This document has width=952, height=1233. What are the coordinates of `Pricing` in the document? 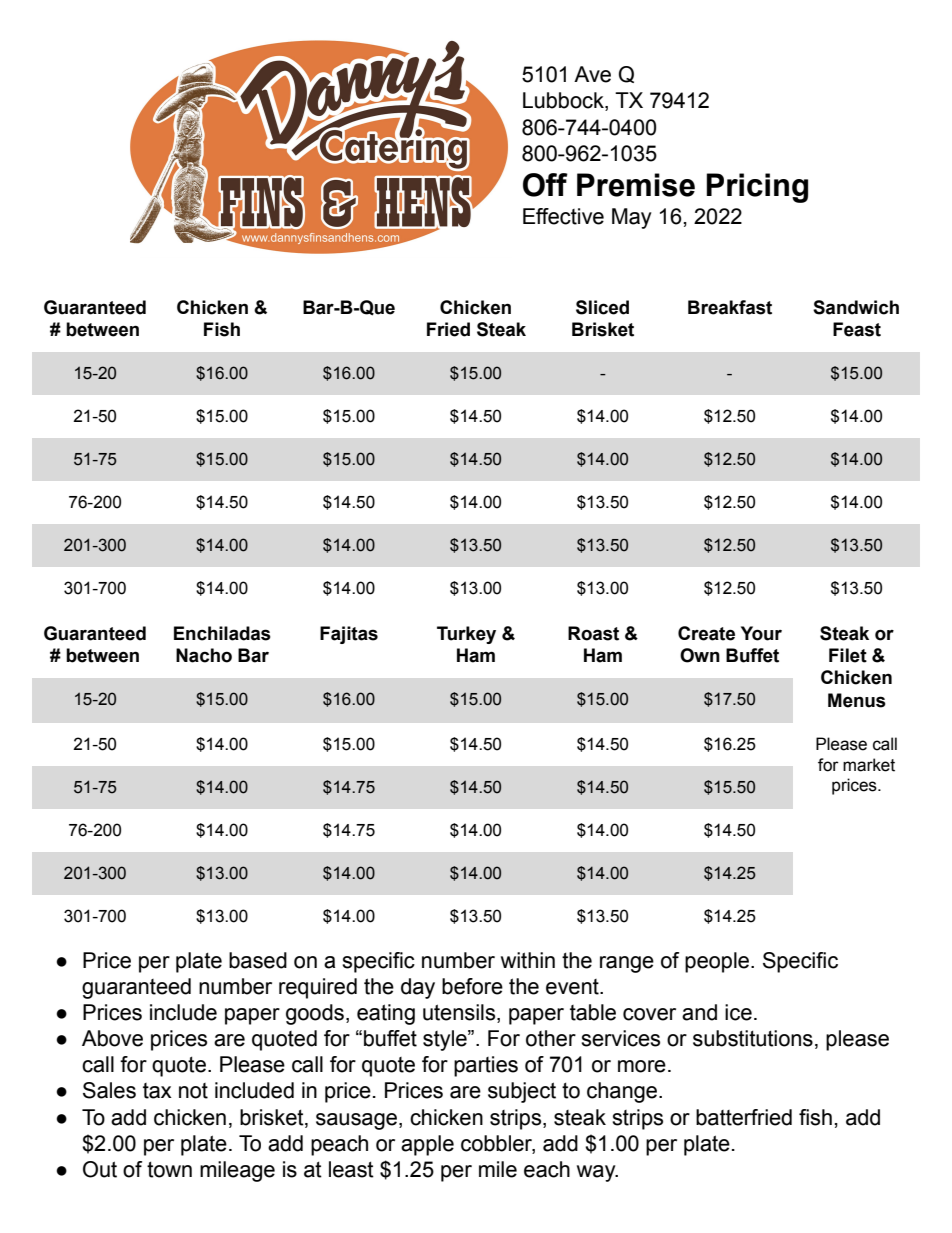 It's located at (757, 188).
